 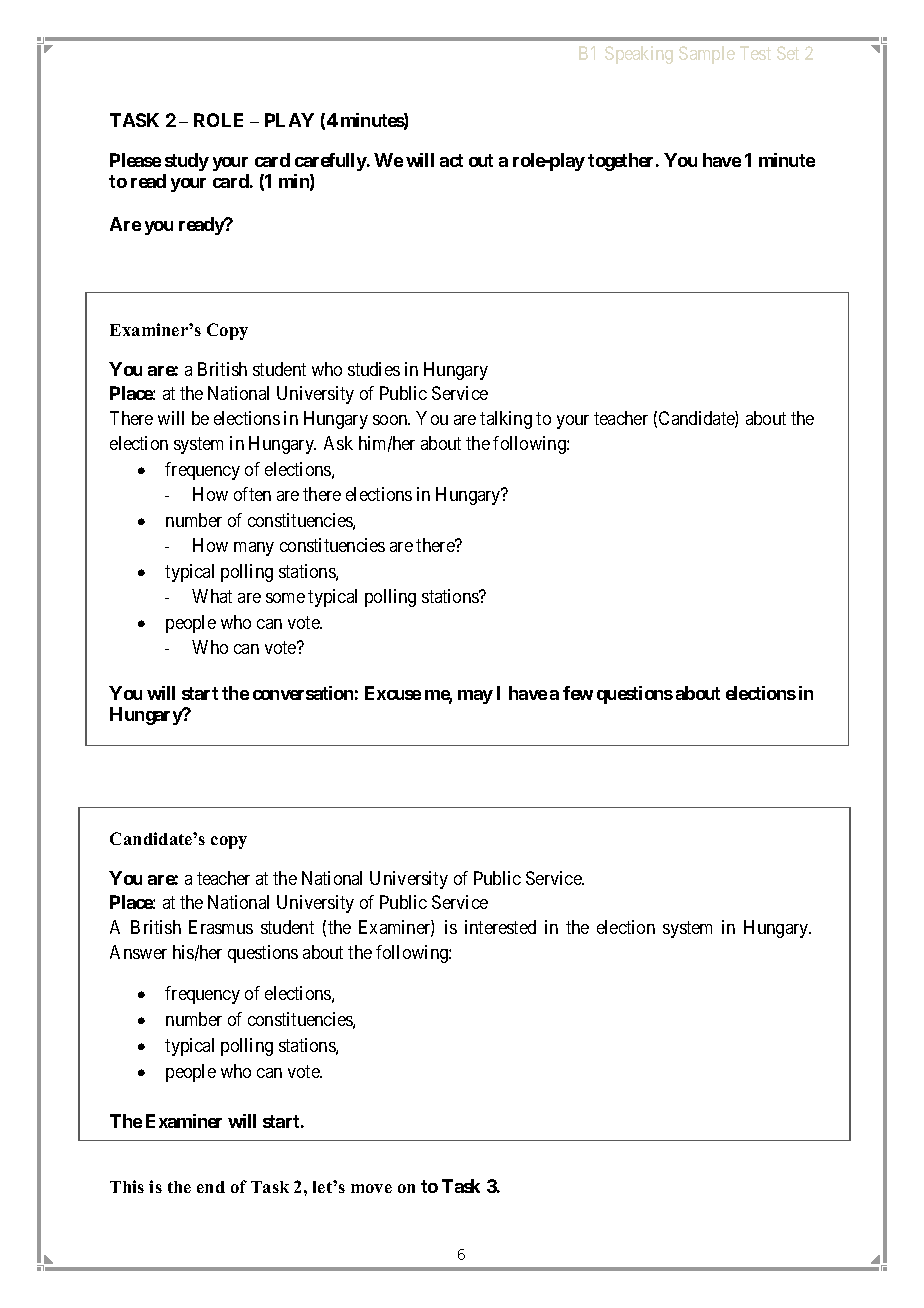 I want to click on move, so click(x=371, y=1188).
